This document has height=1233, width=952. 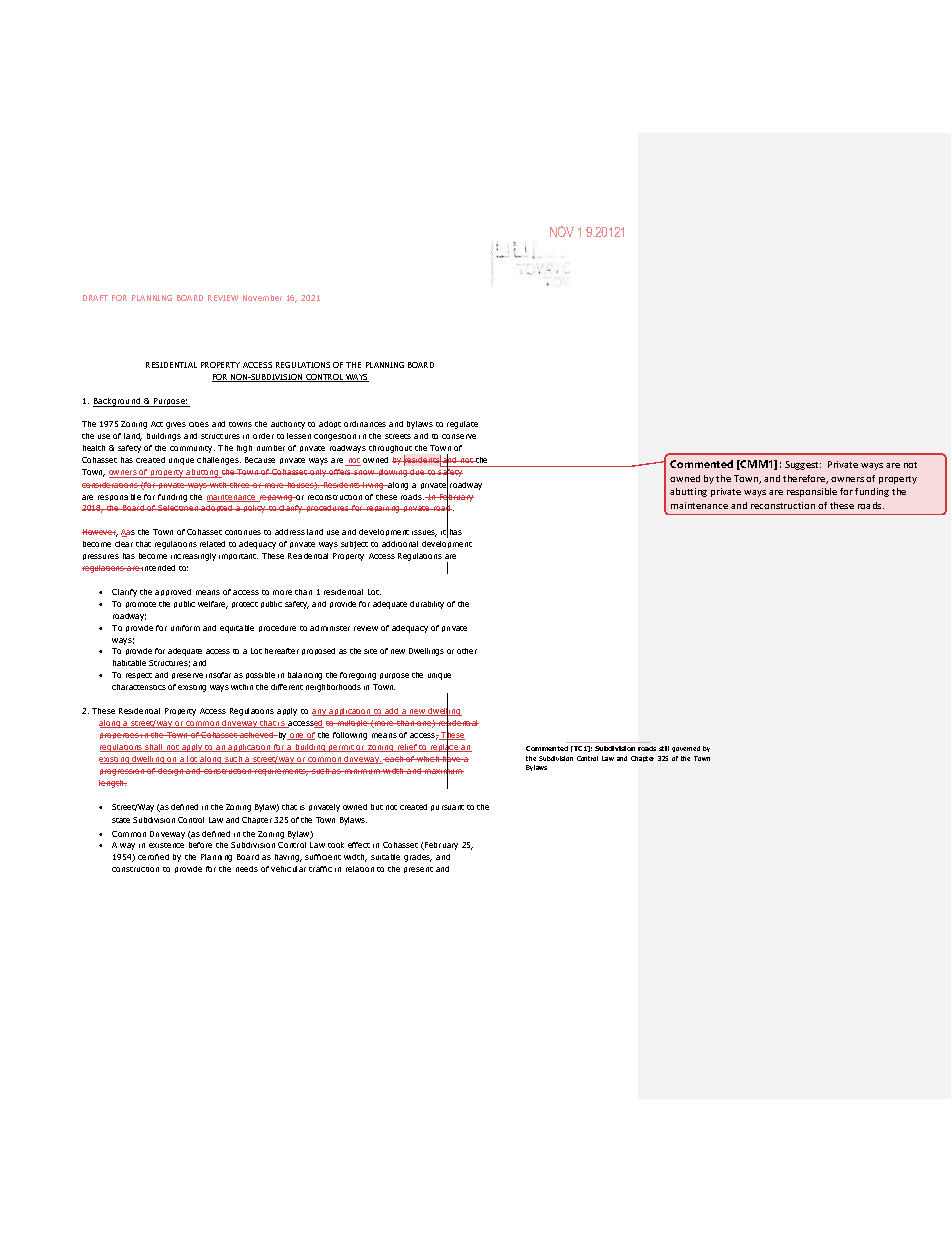 What do you see at coordinates (120, 736) in the document?
I see `properties` at bounding box center [120, 736].
